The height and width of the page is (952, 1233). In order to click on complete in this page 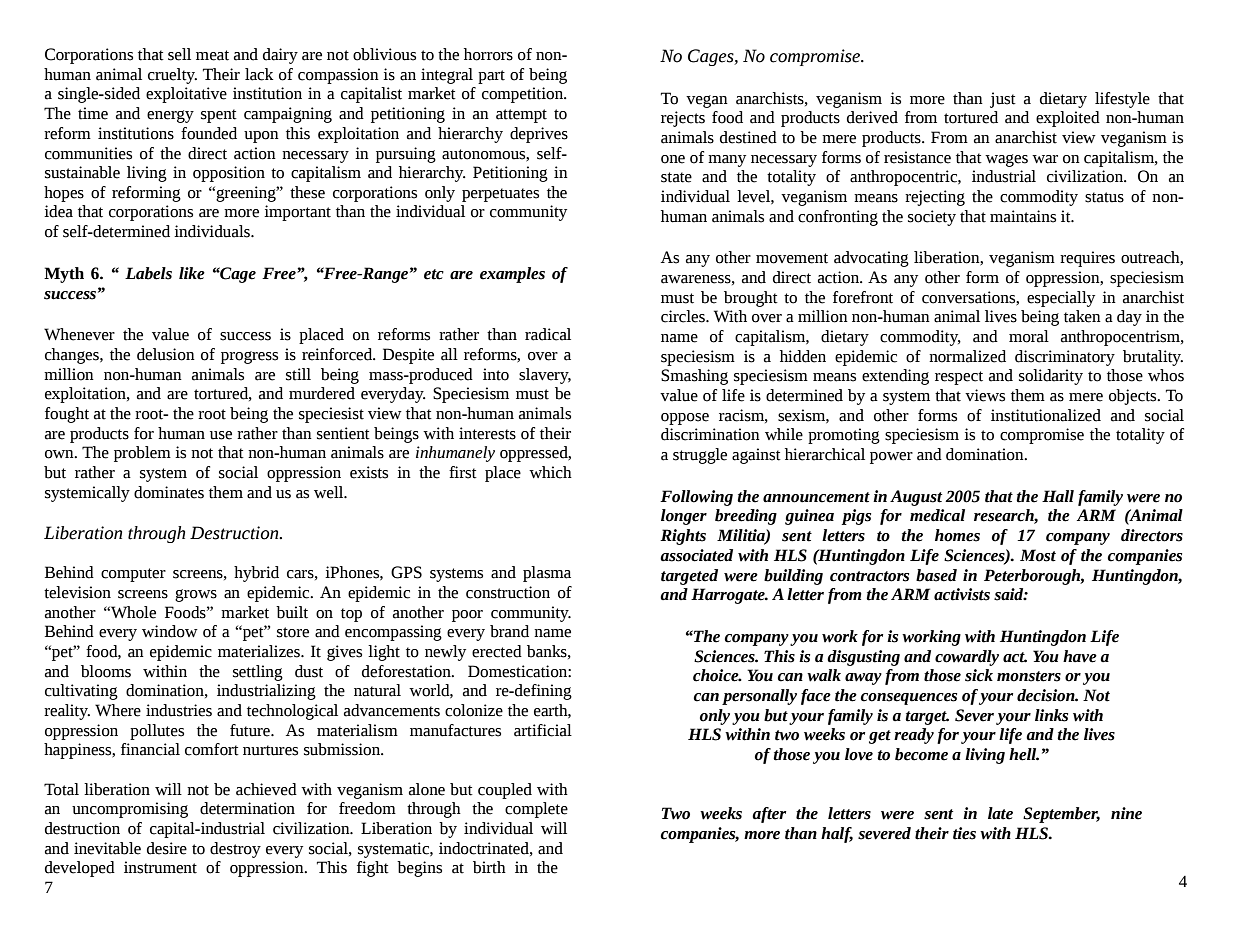, I will do `click(536, 810)`.
